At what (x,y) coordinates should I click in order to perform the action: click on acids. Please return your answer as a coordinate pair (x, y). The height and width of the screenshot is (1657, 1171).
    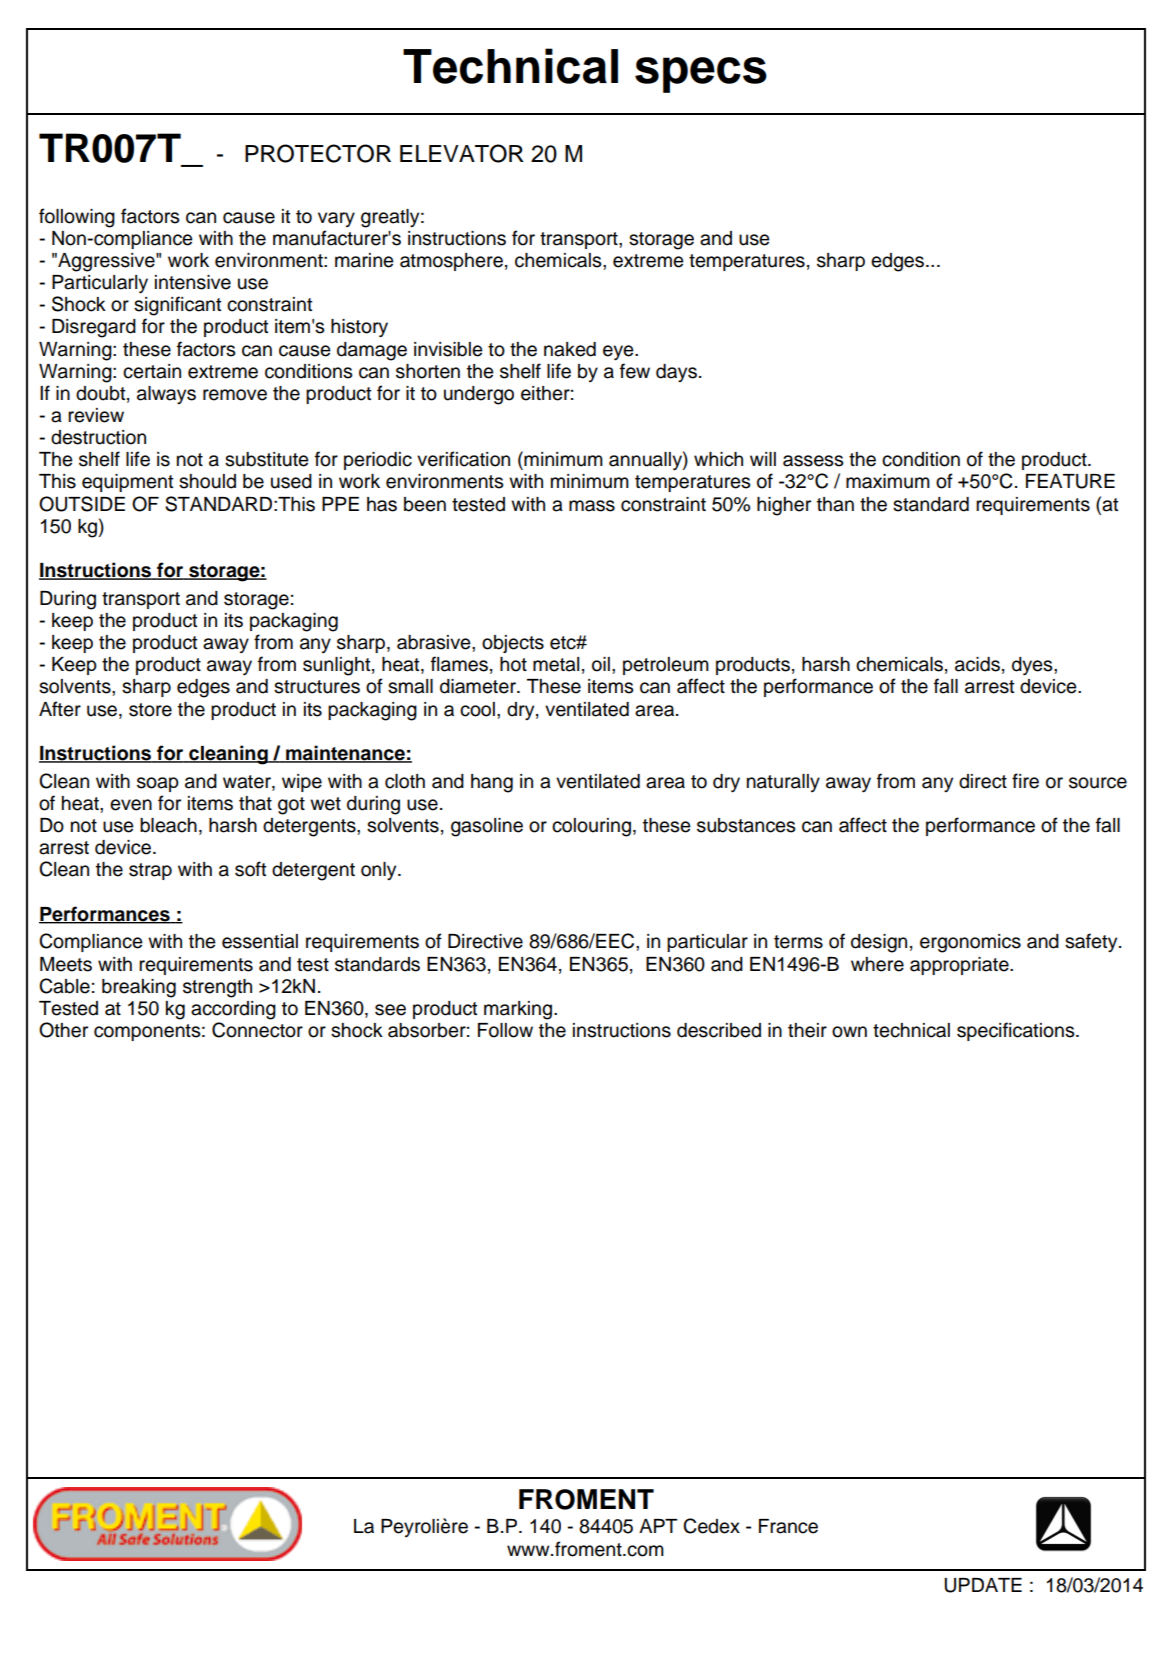
    Looking at the image, I should click on (977, 664).
